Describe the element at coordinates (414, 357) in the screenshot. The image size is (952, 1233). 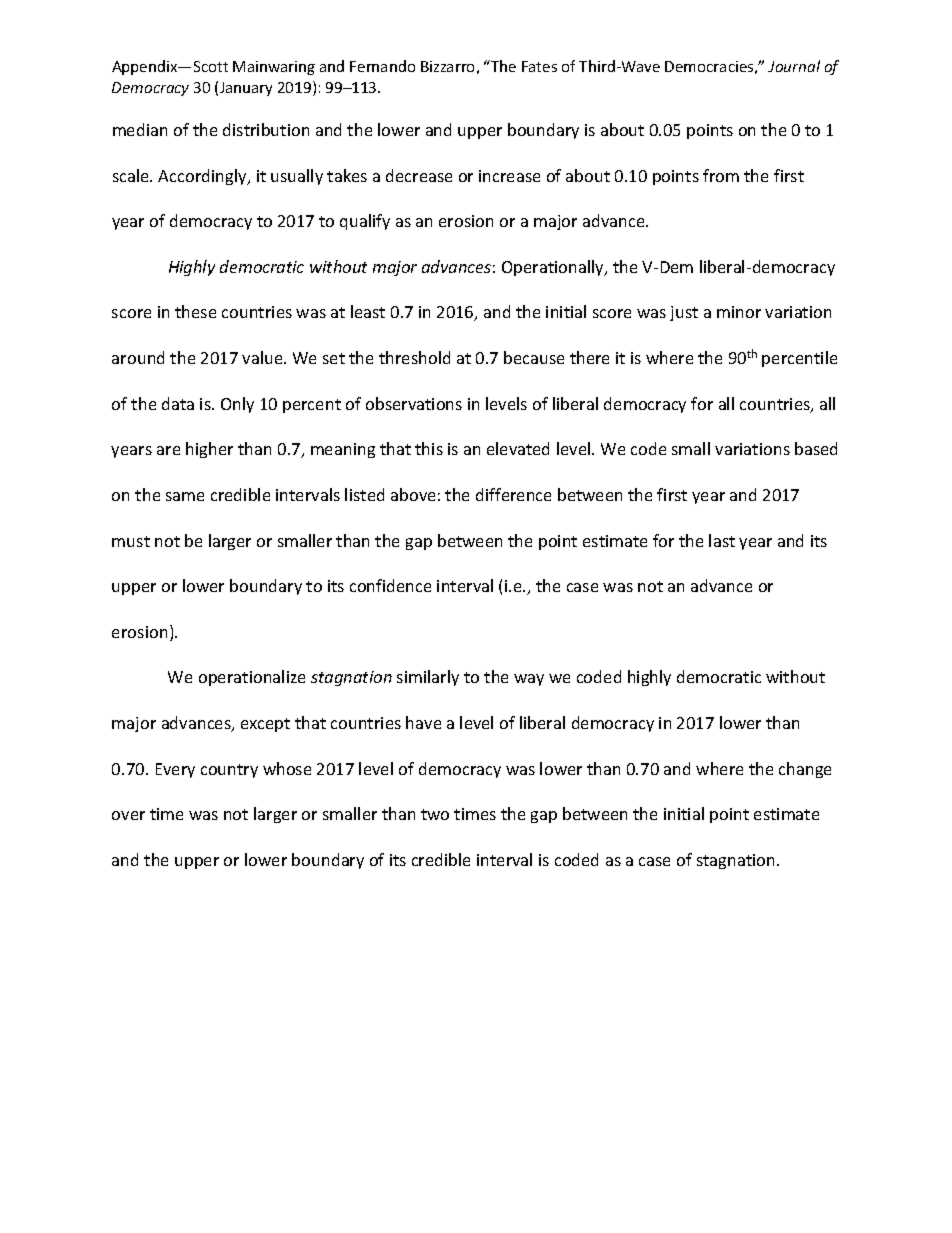
I see `threshold` at that location.
